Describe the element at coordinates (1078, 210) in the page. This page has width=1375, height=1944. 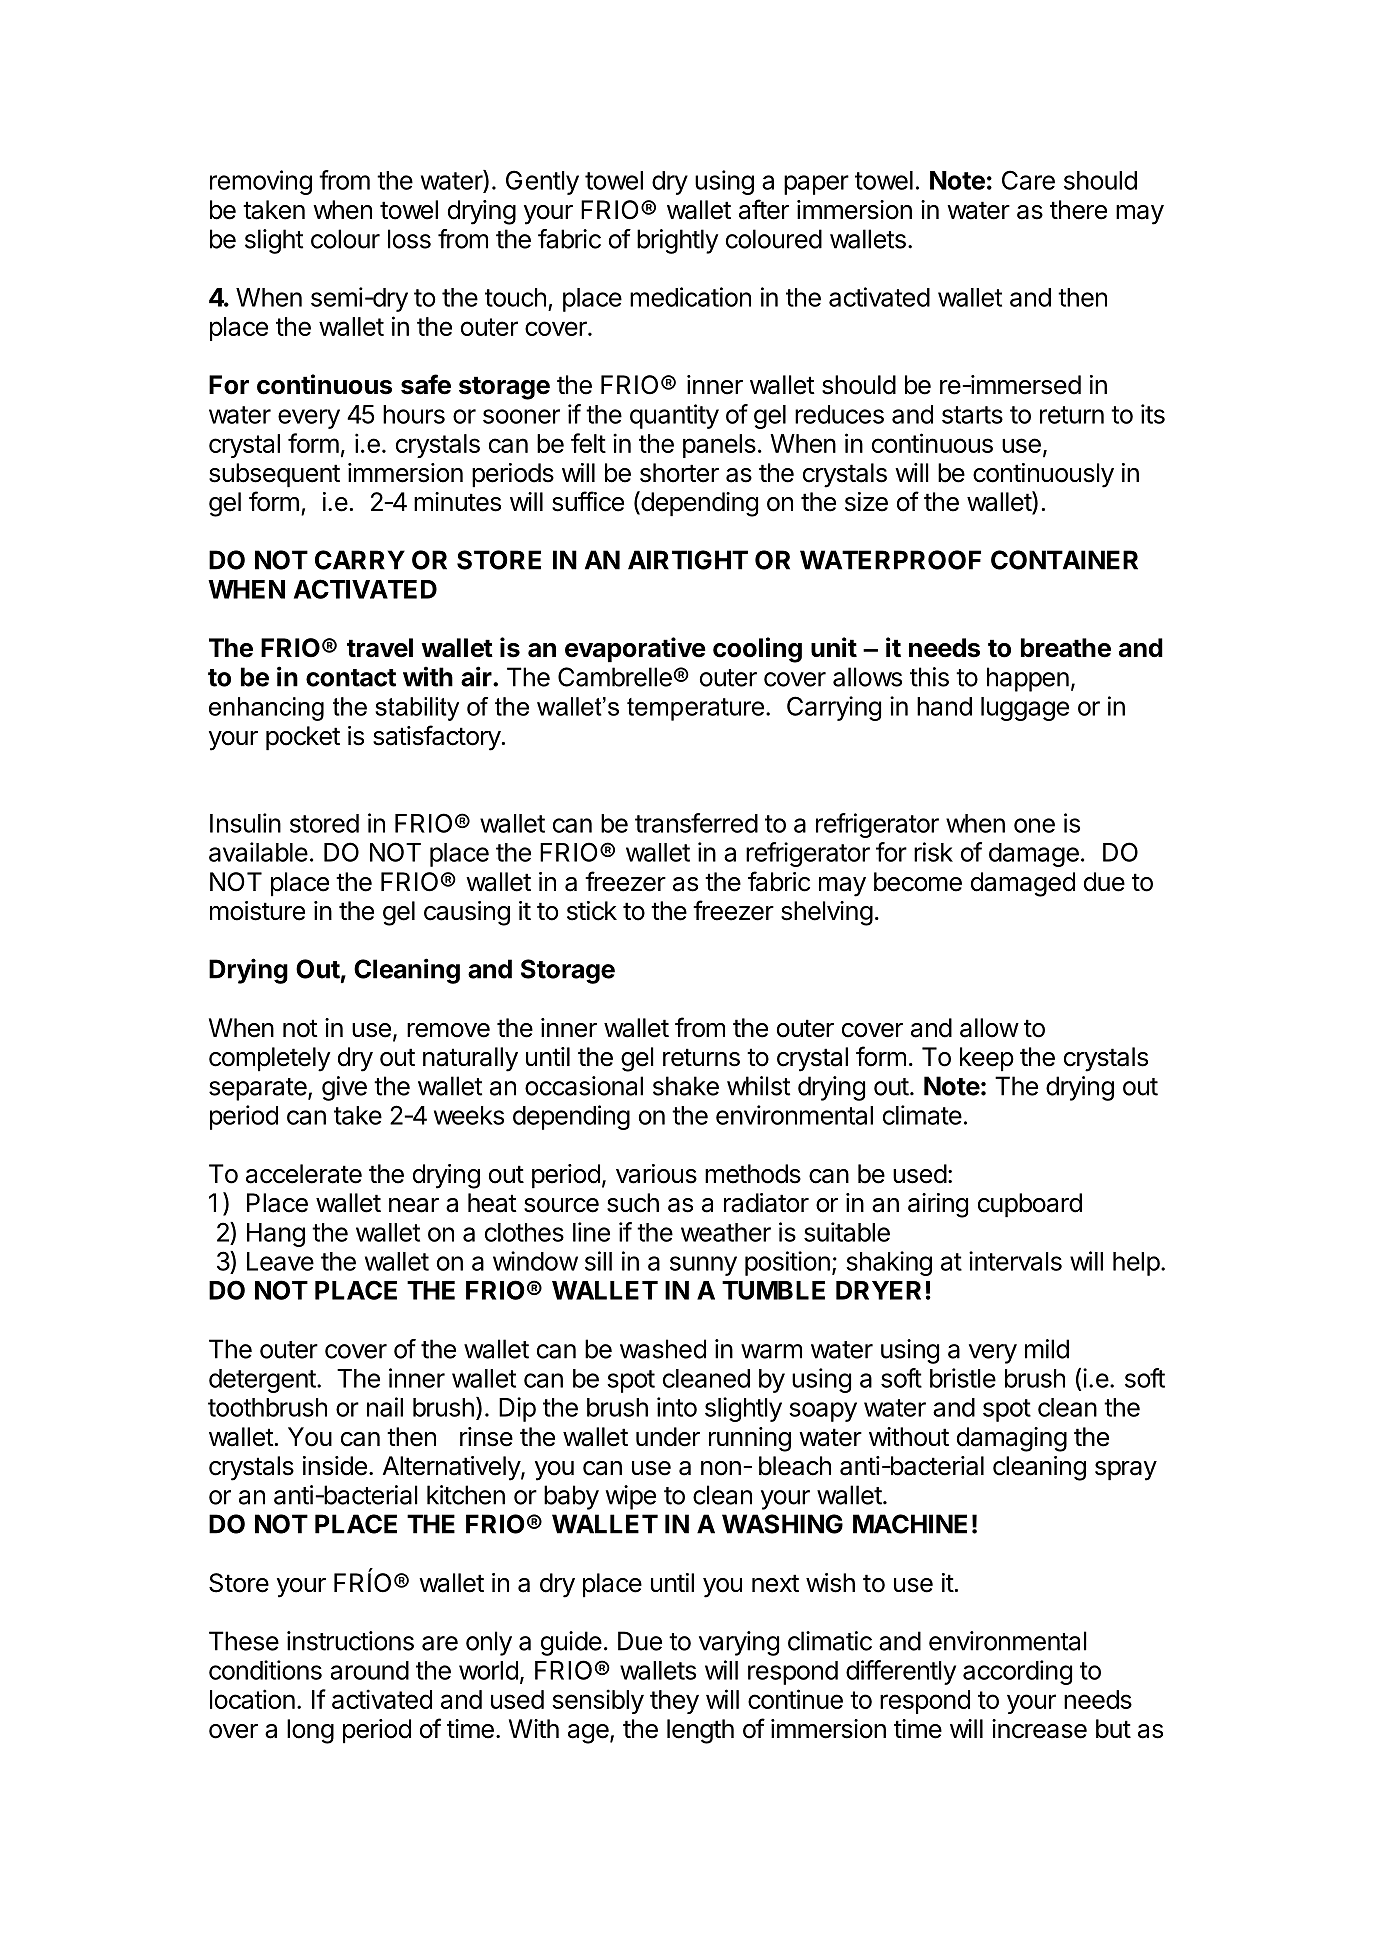
I see `there` at that location.
